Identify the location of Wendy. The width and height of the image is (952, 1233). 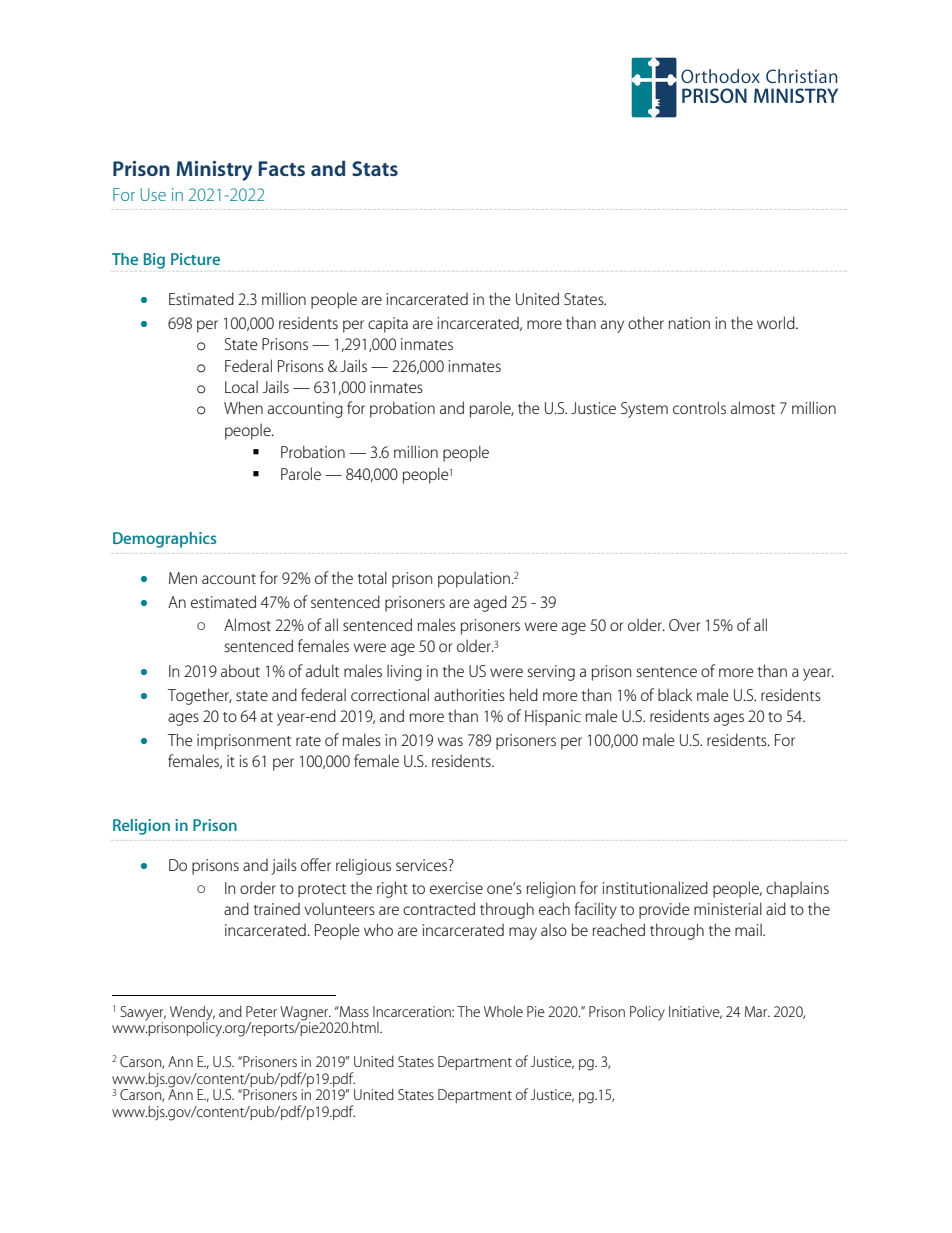
(192, 1014).
